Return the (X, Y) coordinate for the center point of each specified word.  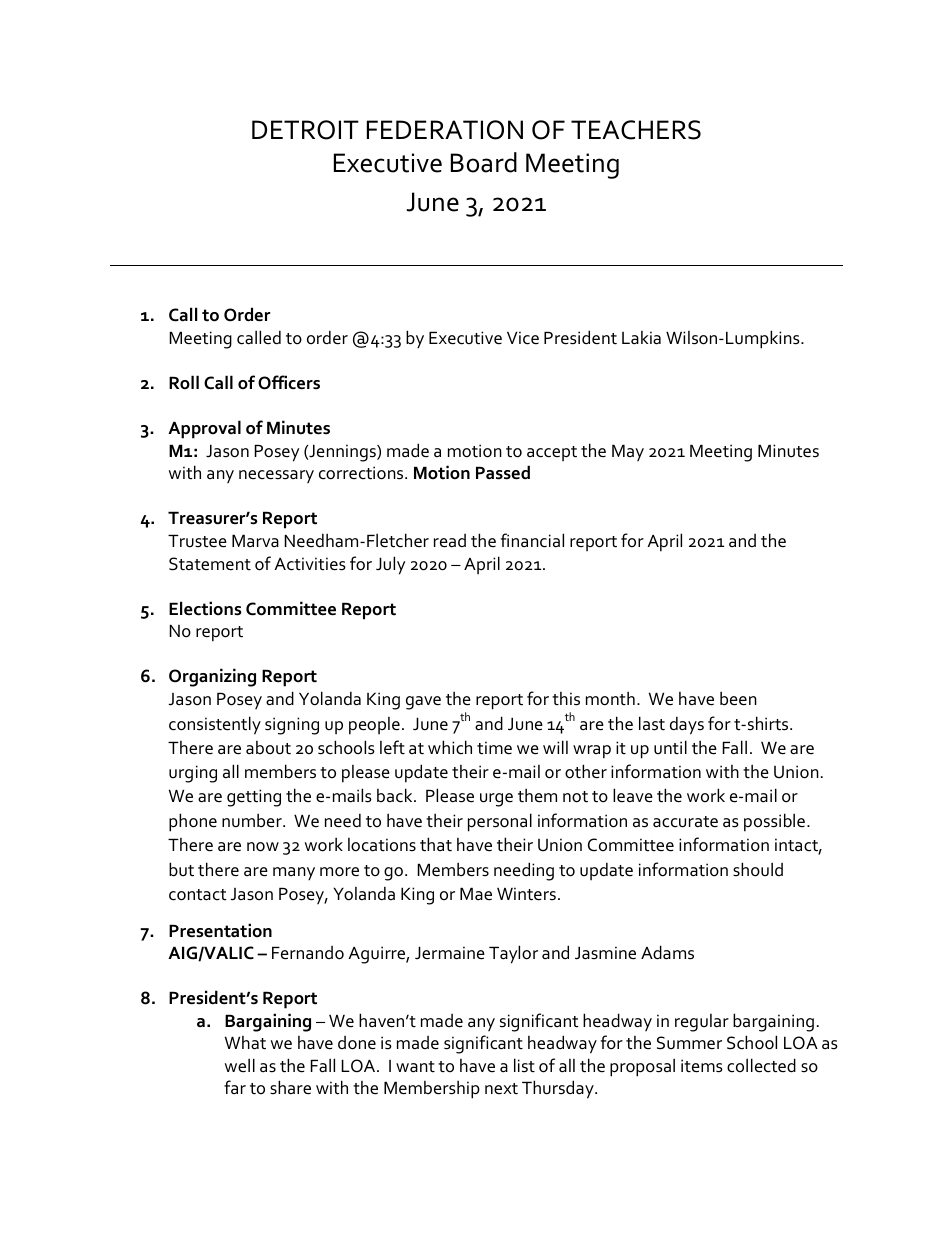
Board (484, 162)
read (450, 541)
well (240, 1065)
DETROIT (305, 130)
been (738, 698)
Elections (205, 608)
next (501, 1089)
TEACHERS (636, 130)
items (702, 1066)
